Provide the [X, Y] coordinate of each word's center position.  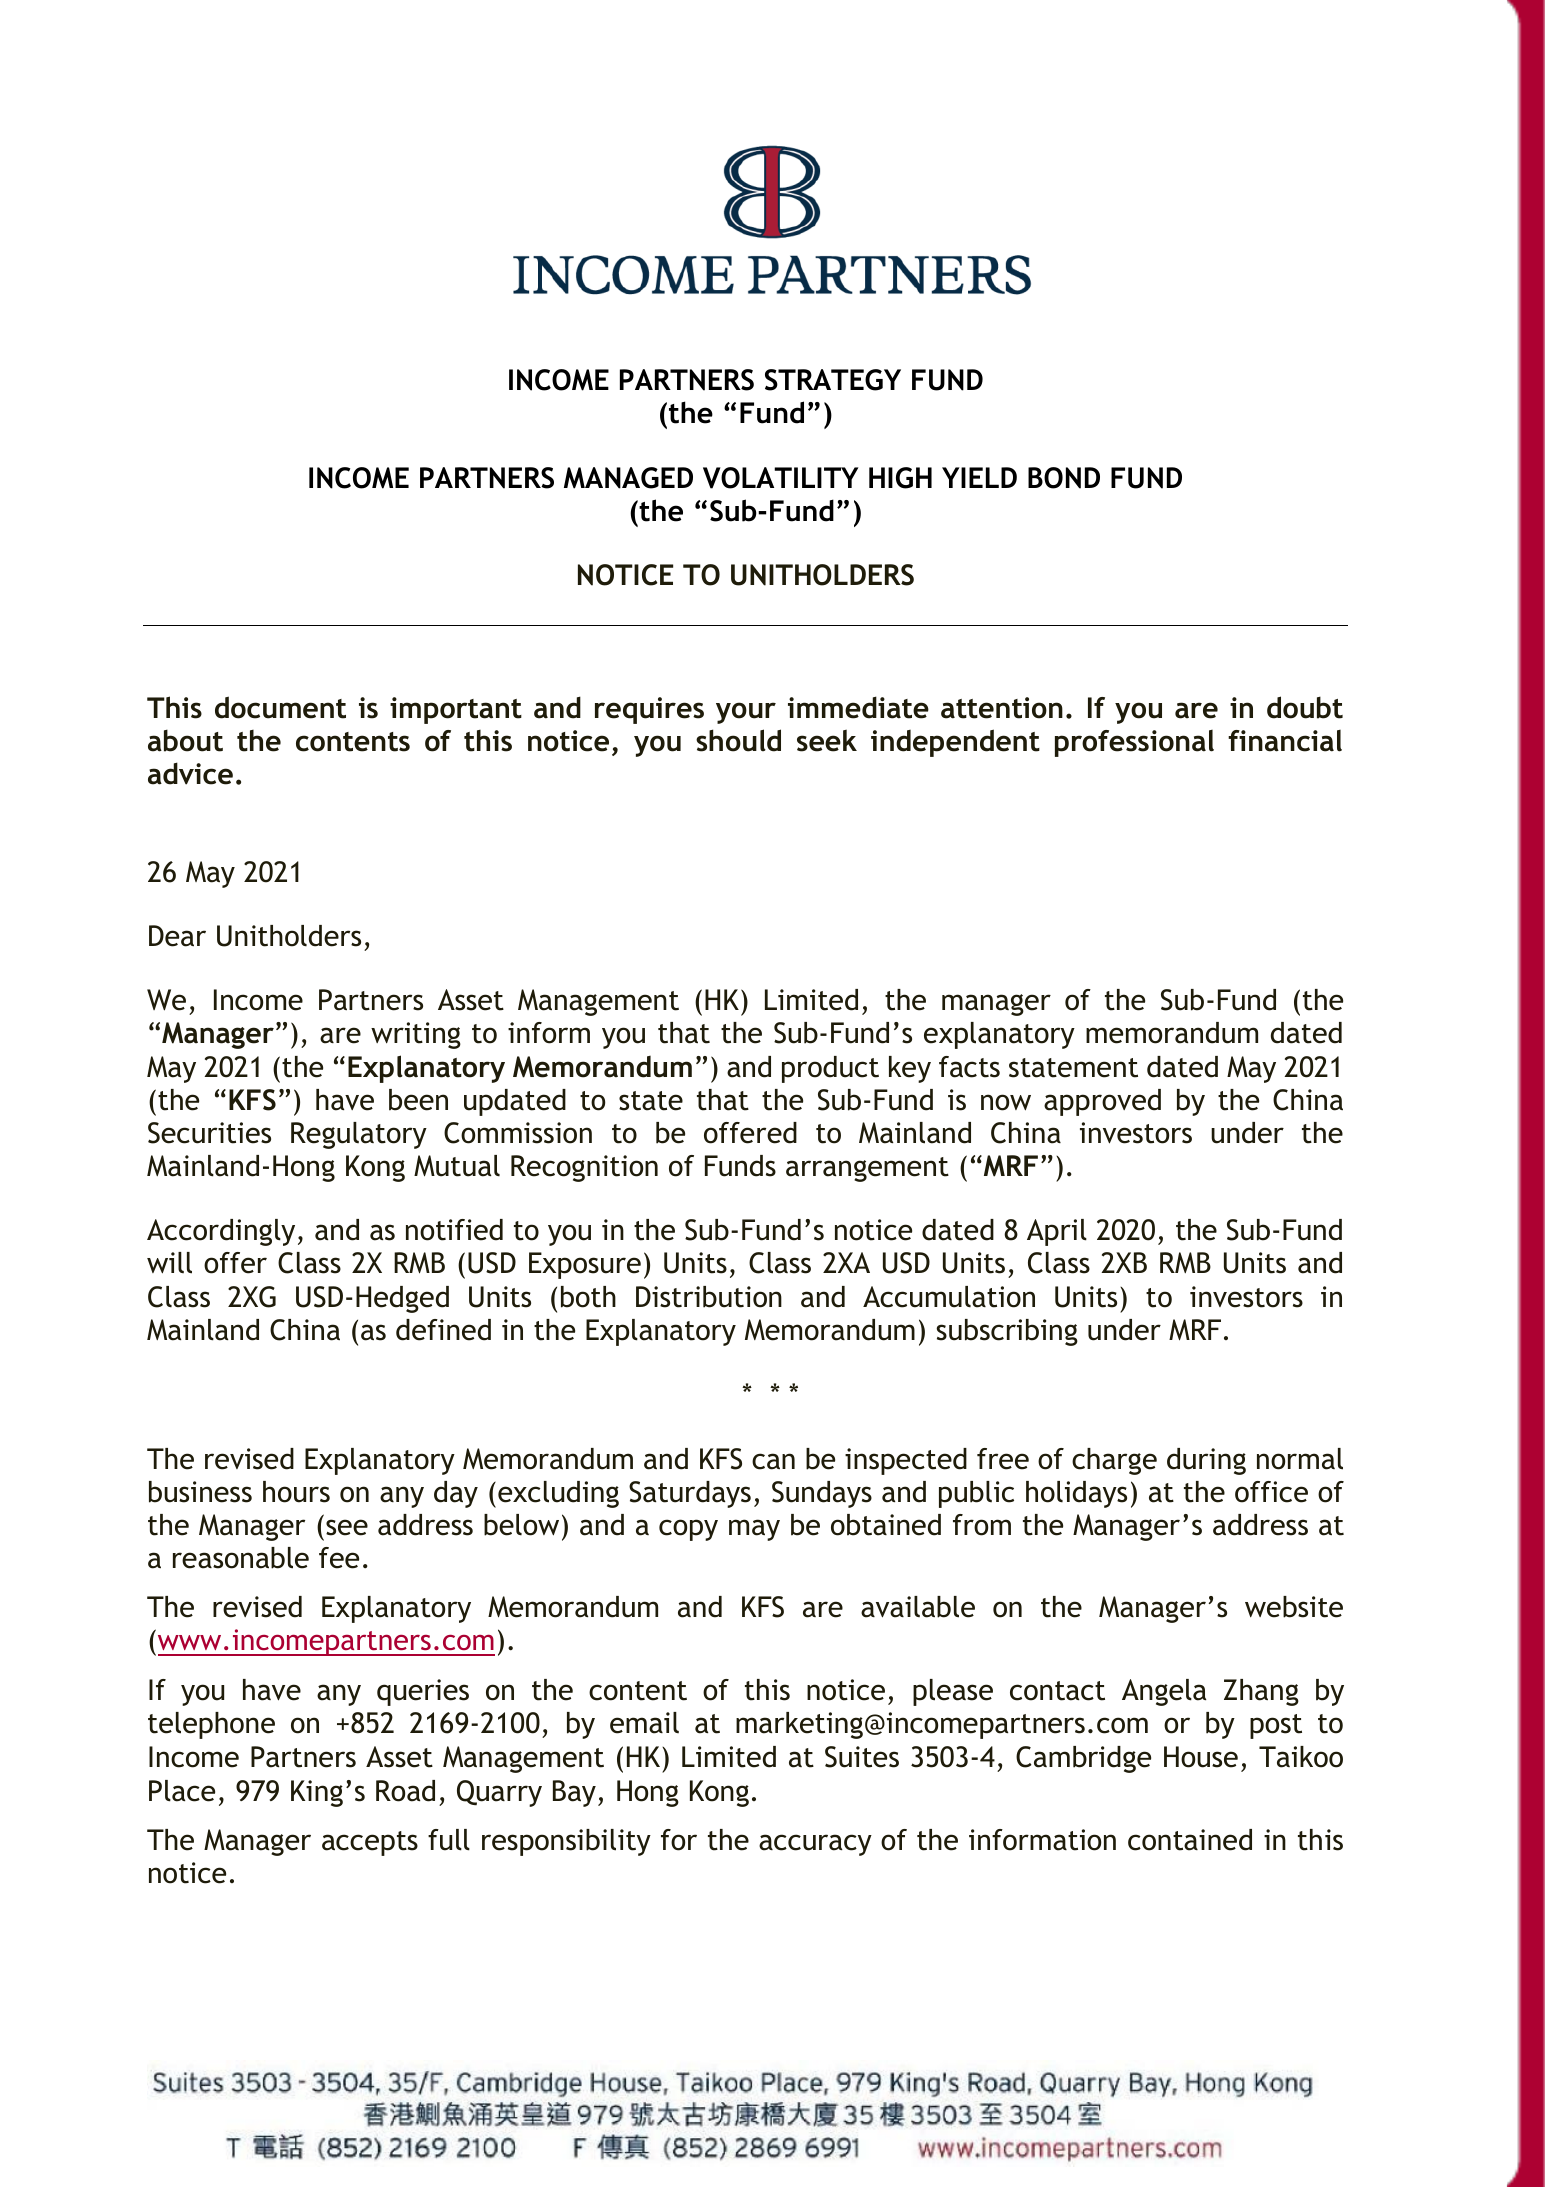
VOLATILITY [780, 478]
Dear [177, 936]
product [830, 1069]
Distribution [709, 1297]
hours [296, 1492]
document [280, 707]
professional [1134, 743]
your [746, 713]
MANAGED [628, 478]
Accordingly [221, 1232]
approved [1102, 1102]
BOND [1064, 478]
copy [688, 1530]
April [1057, 1232]
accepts [370, 1843]
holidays [1076, 1494]
